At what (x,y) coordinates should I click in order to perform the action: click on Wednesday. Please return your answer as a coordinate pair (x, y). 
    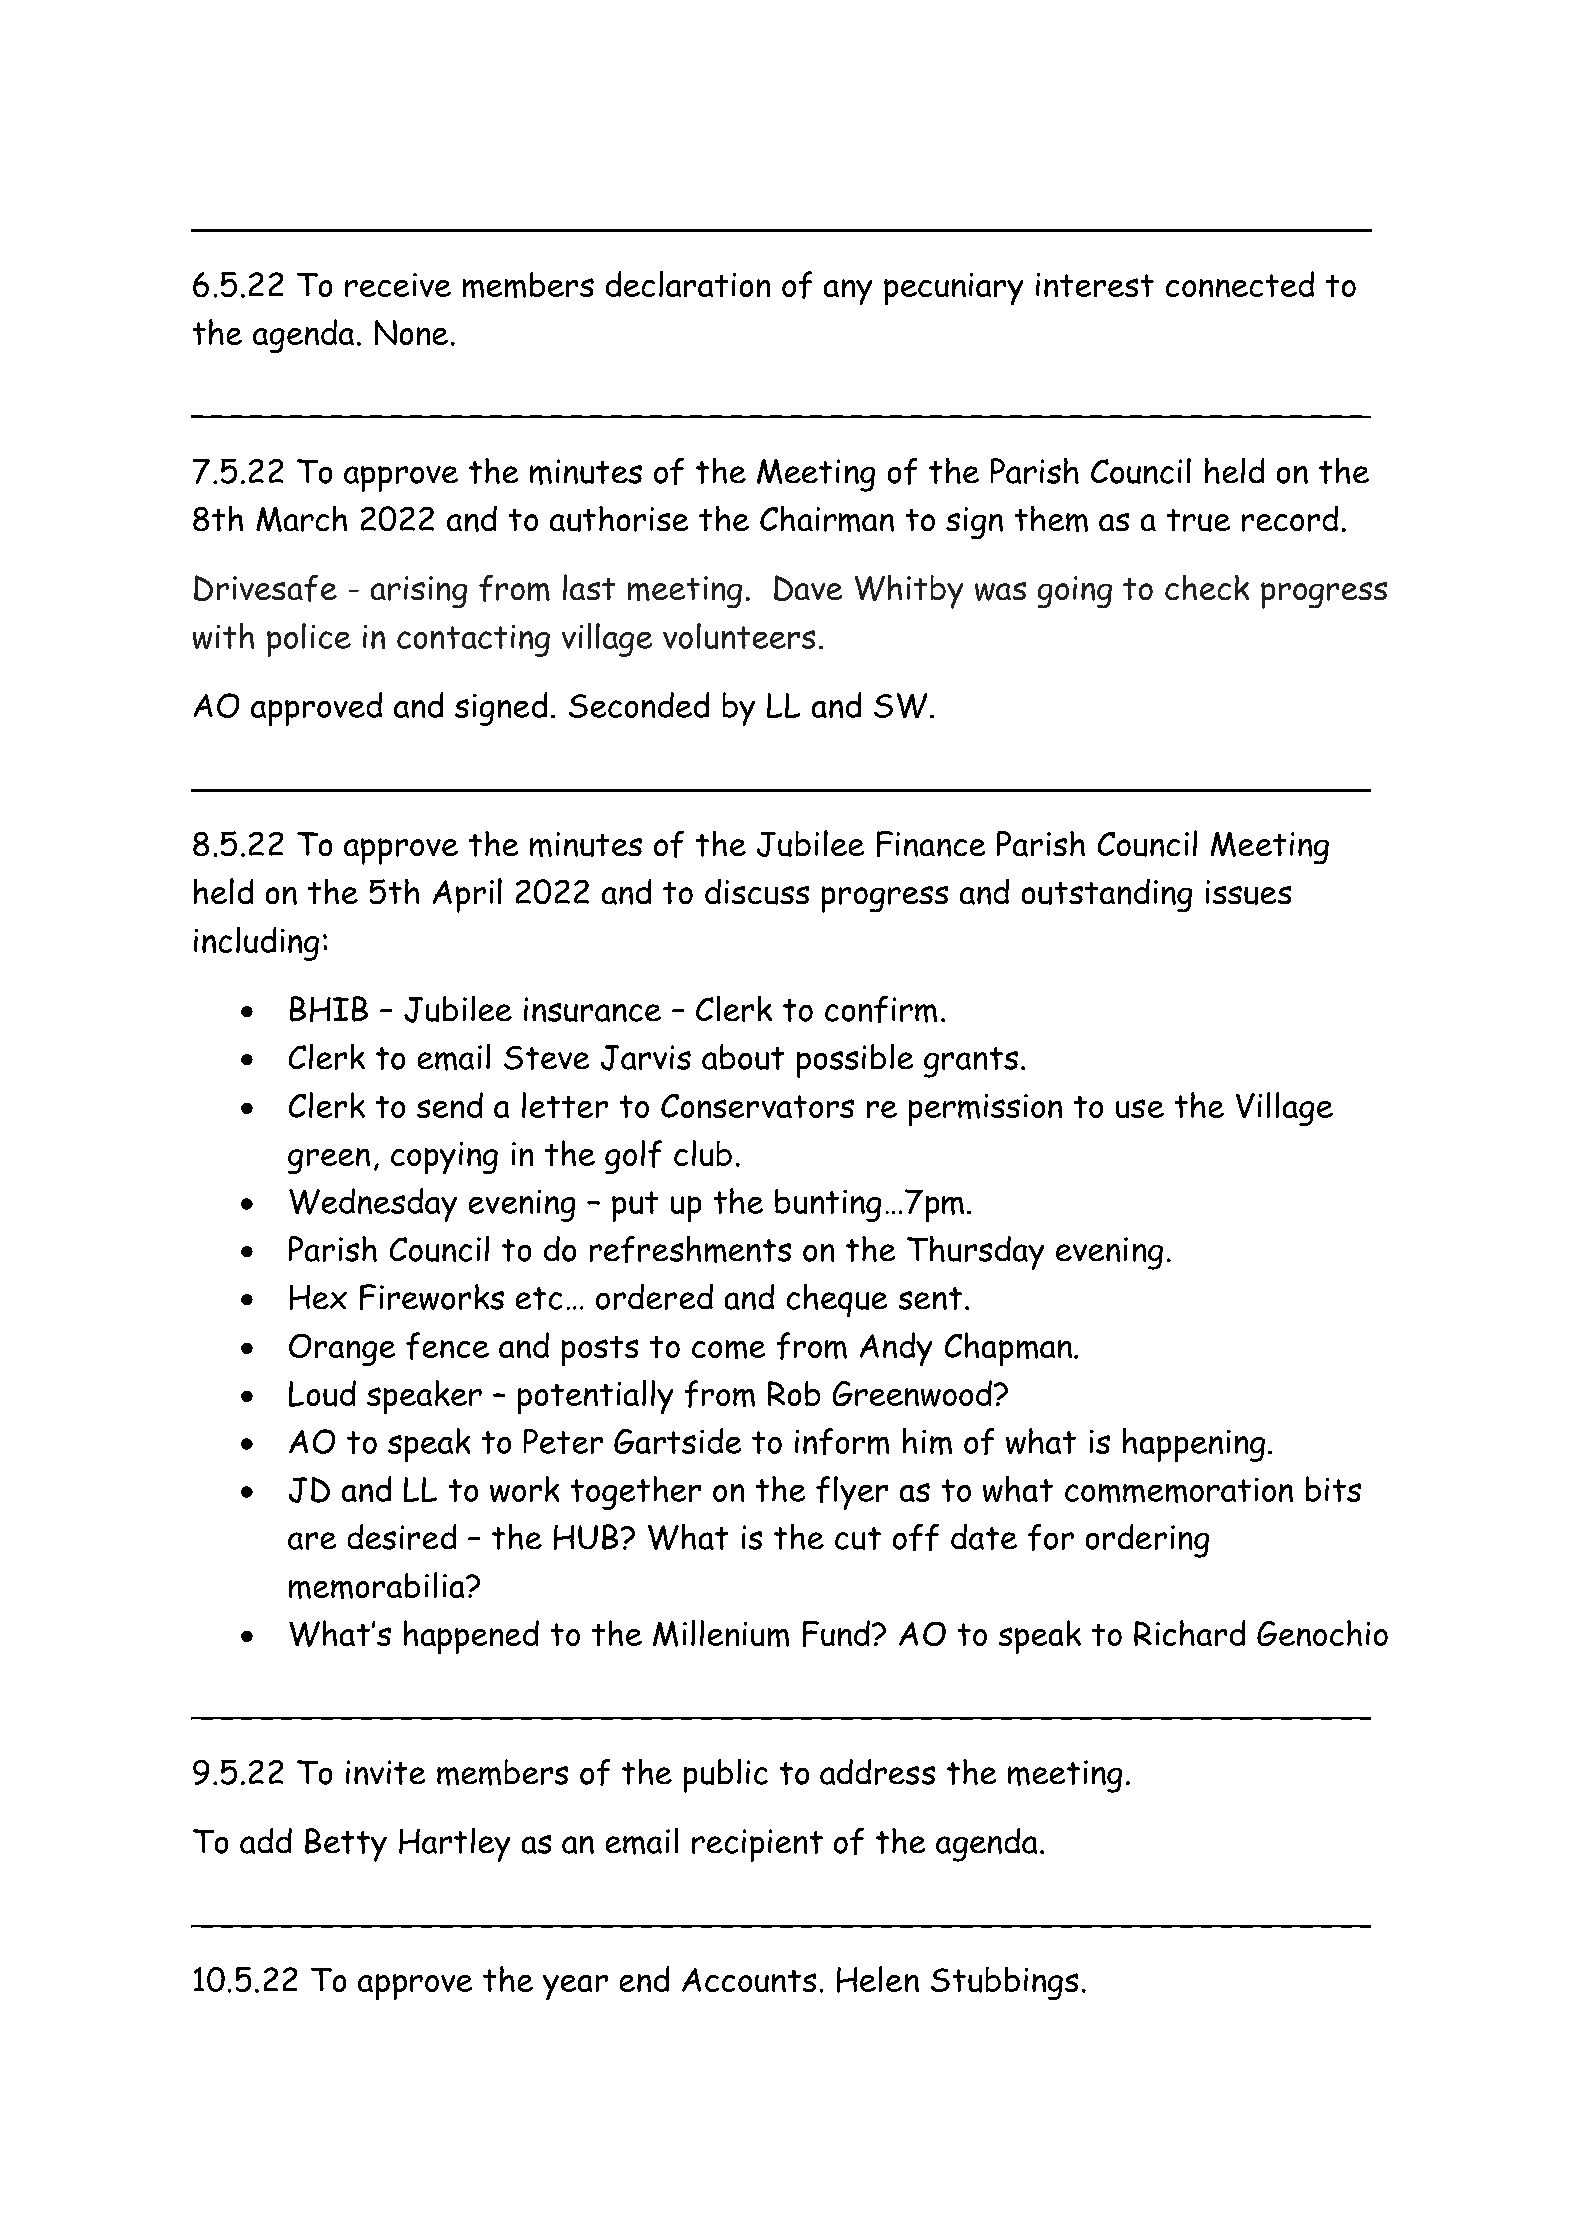
    Looking at the image, I should click on (373, 1205).
